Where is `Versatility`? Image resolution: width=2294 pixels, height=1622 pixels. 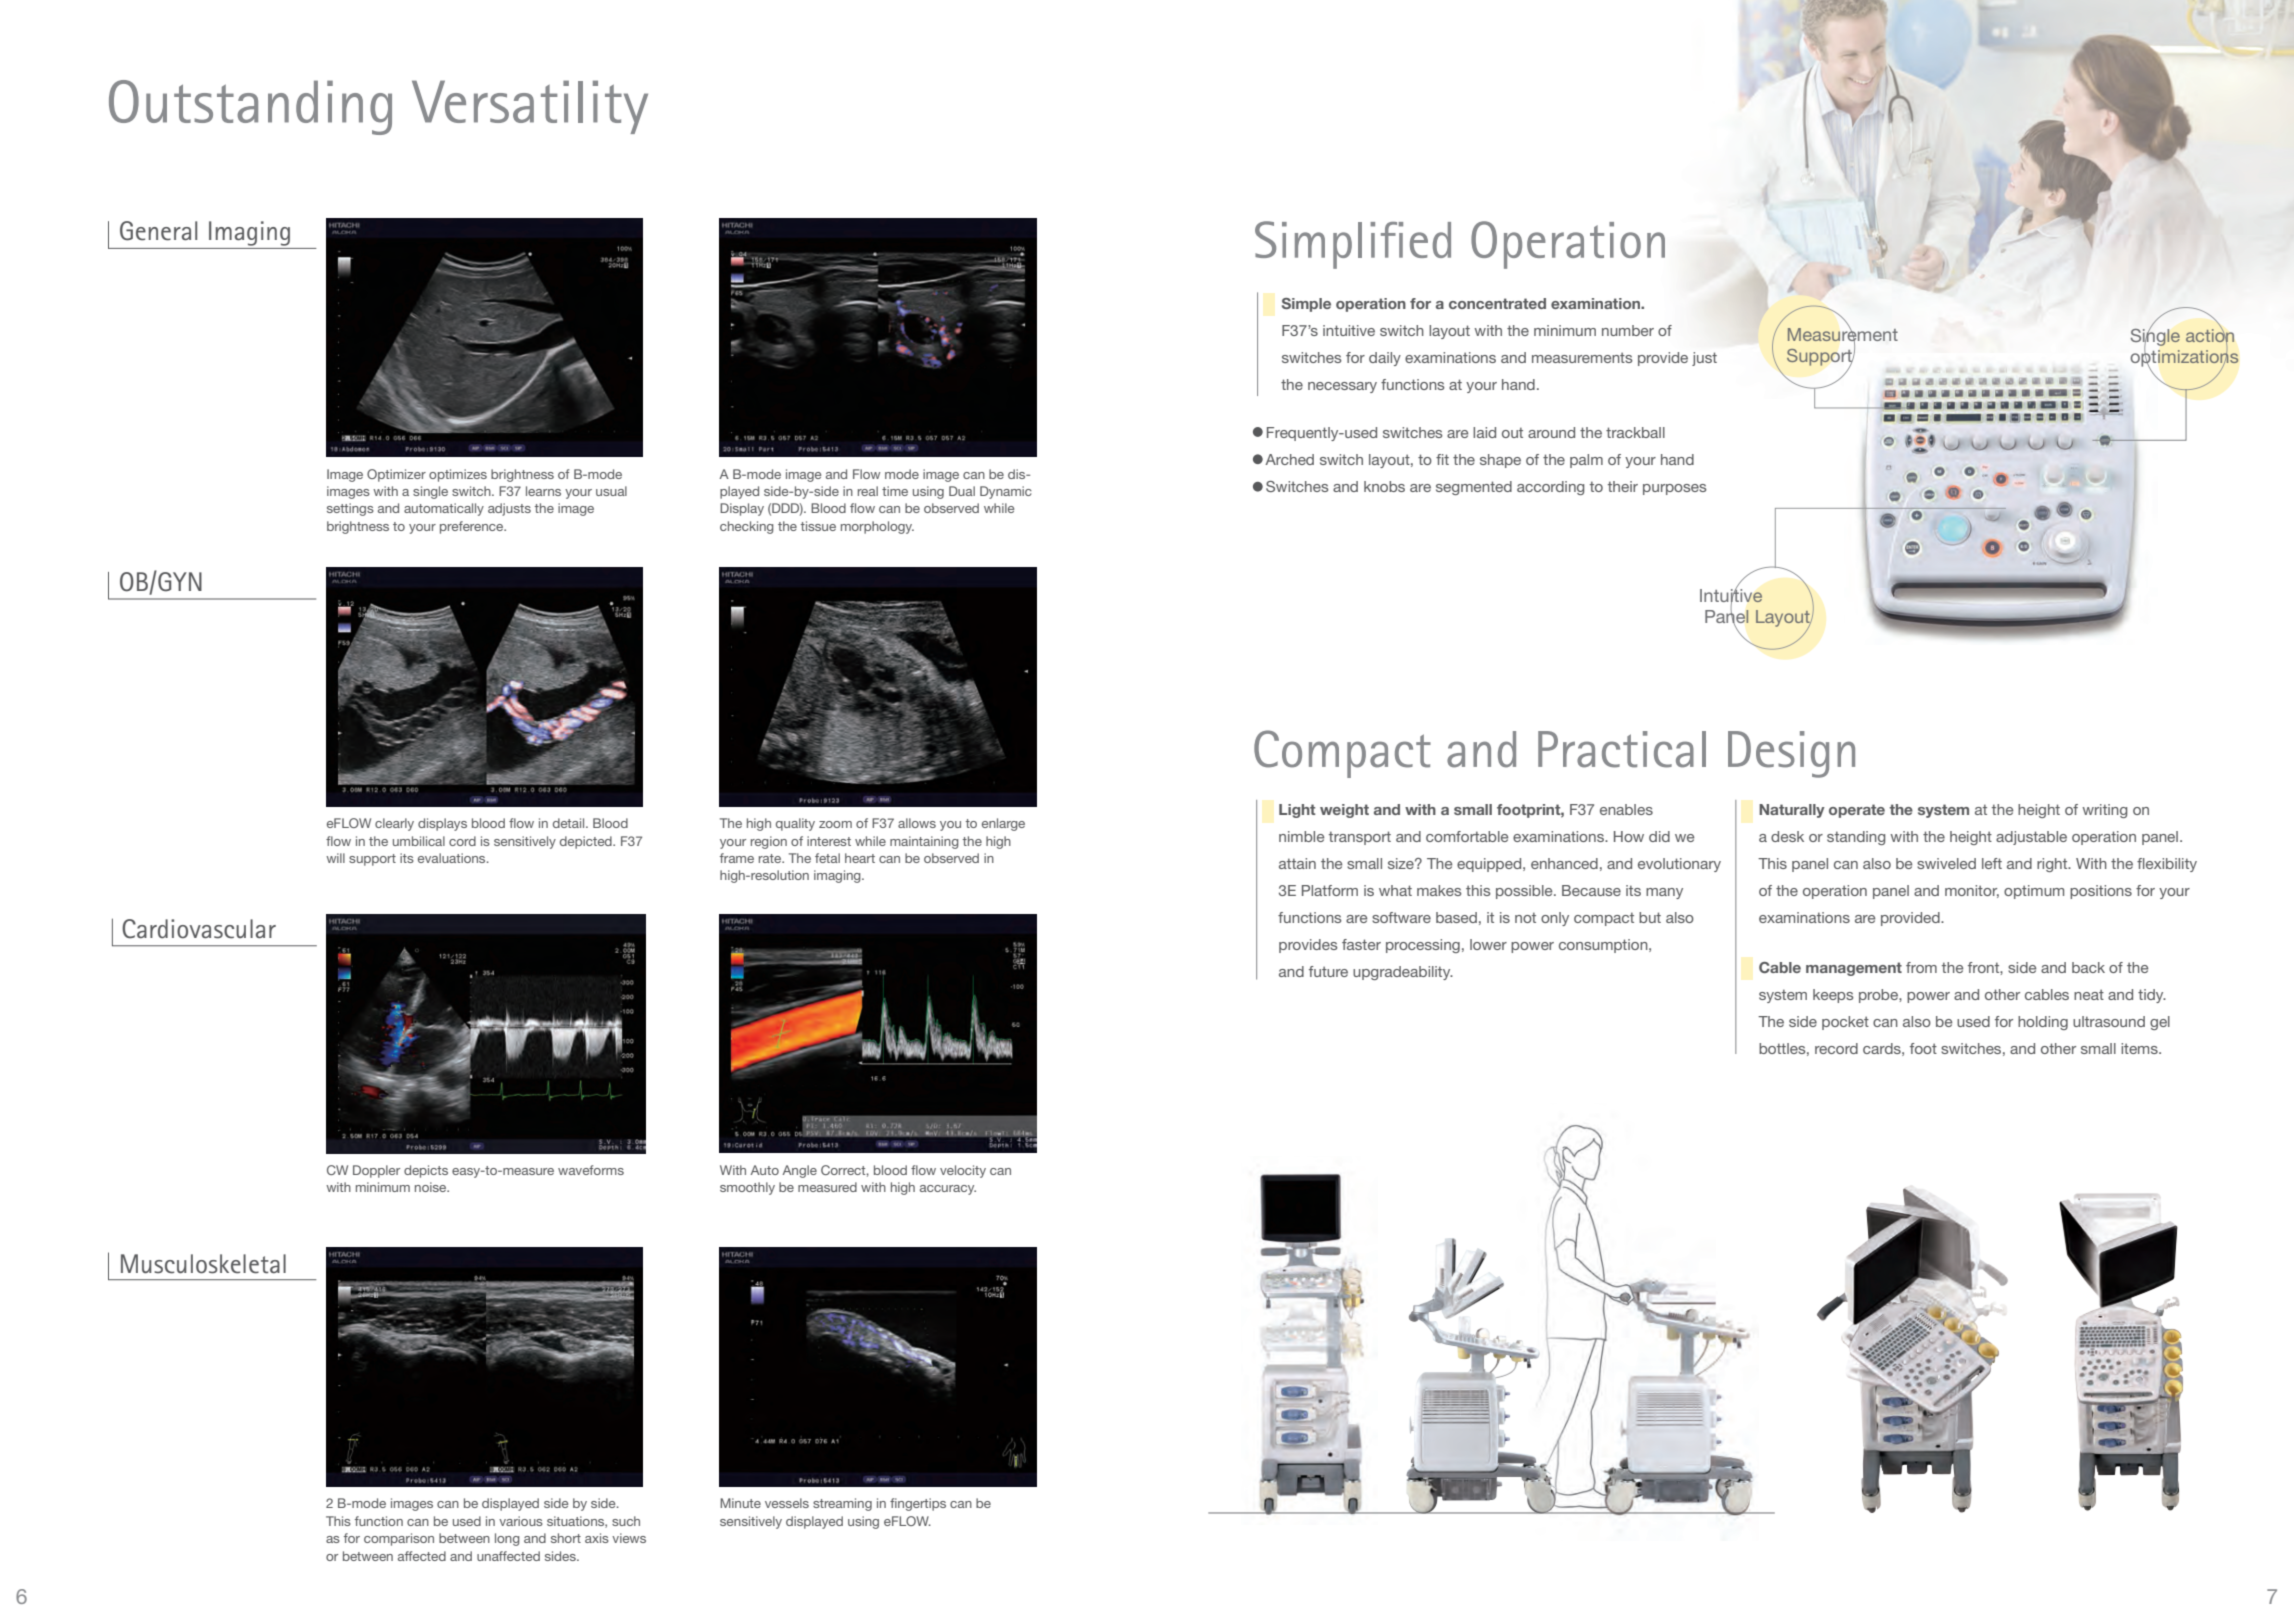 Versatility is located at coordinates (530, 107).
